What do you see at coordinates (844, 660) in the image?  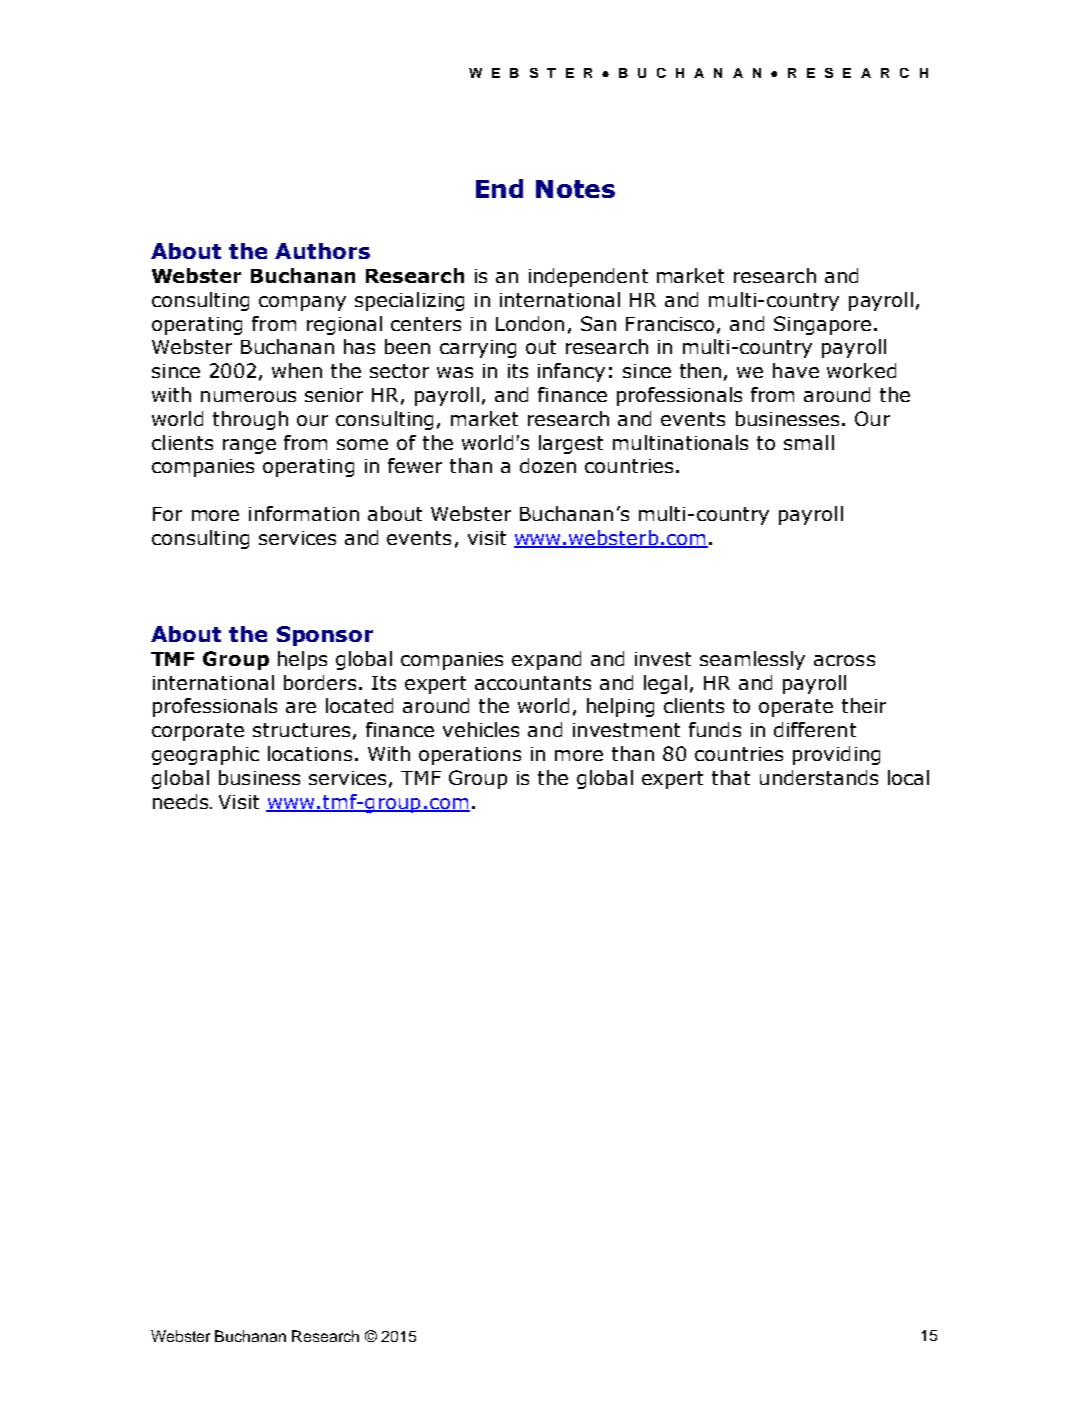 I see `across` at bounding box center [844, 660].
